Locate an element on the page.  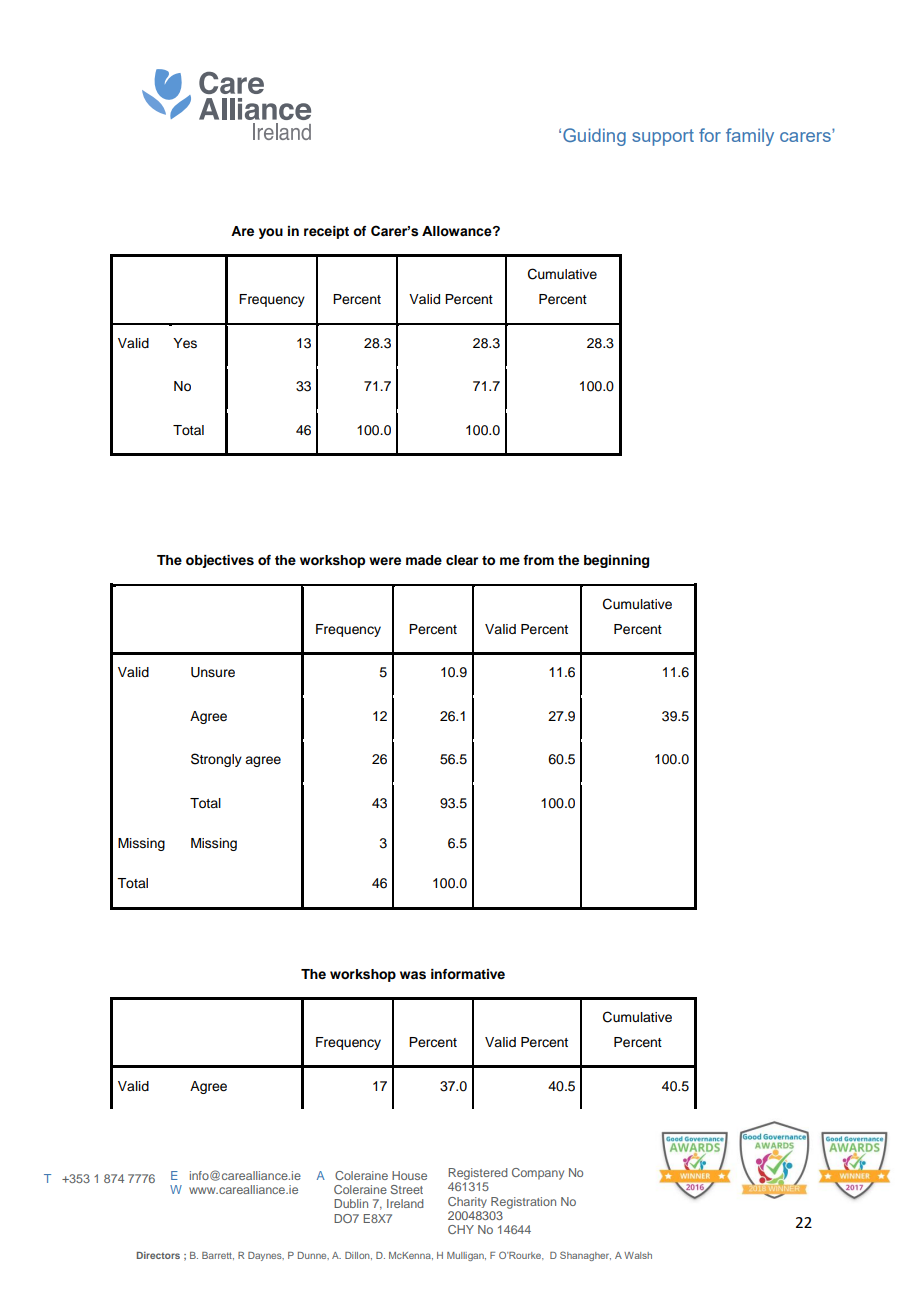
objectives is located at coordinates (220, 561).
